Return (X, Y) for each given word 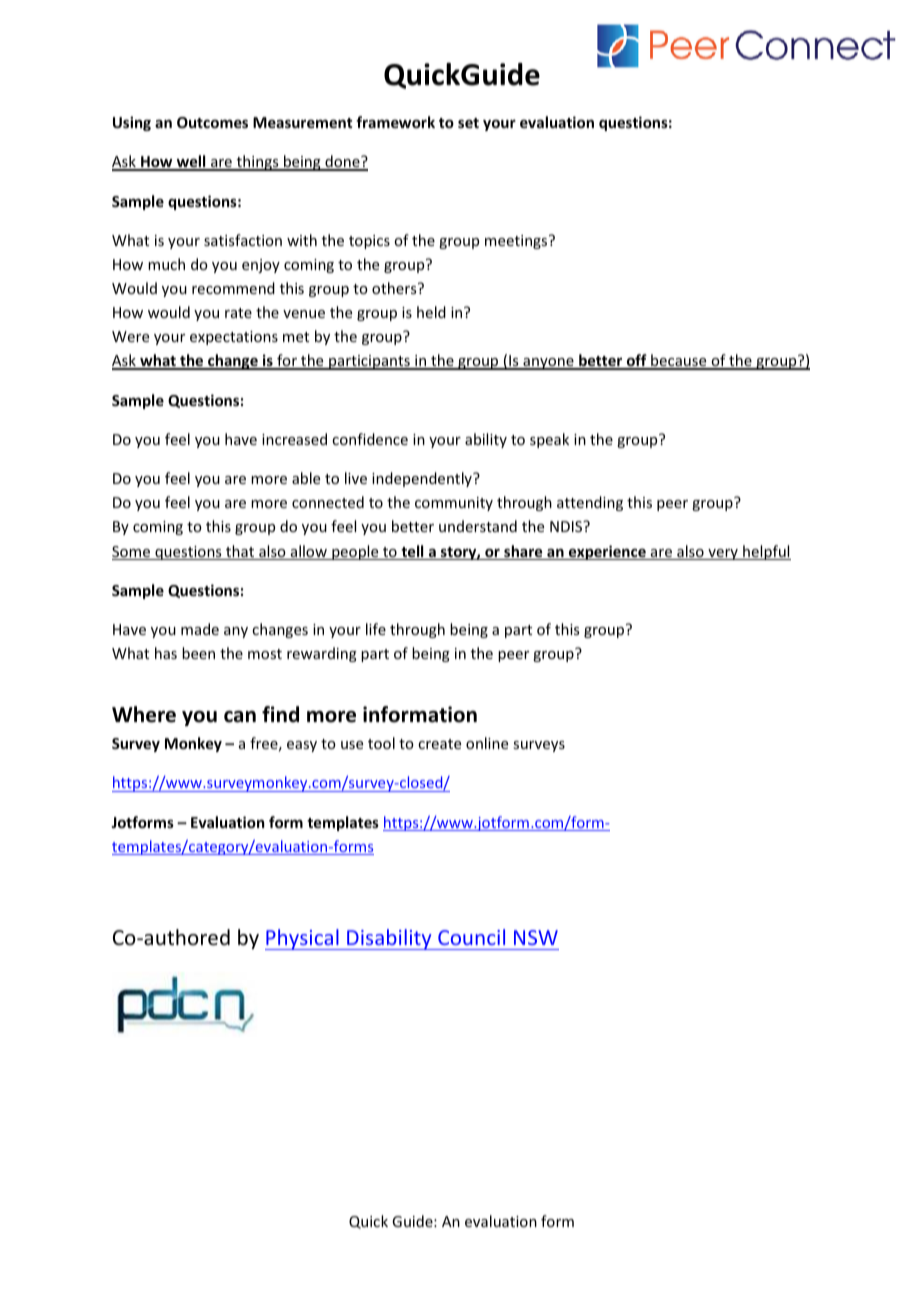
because (679, 361)
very (723, 554)
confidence (370, 439)
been (198, 653)
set (468, 123)
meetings (517, 242)
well (191, 162)
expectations (234, 338)
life (376, 629)
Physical (303, 939)
